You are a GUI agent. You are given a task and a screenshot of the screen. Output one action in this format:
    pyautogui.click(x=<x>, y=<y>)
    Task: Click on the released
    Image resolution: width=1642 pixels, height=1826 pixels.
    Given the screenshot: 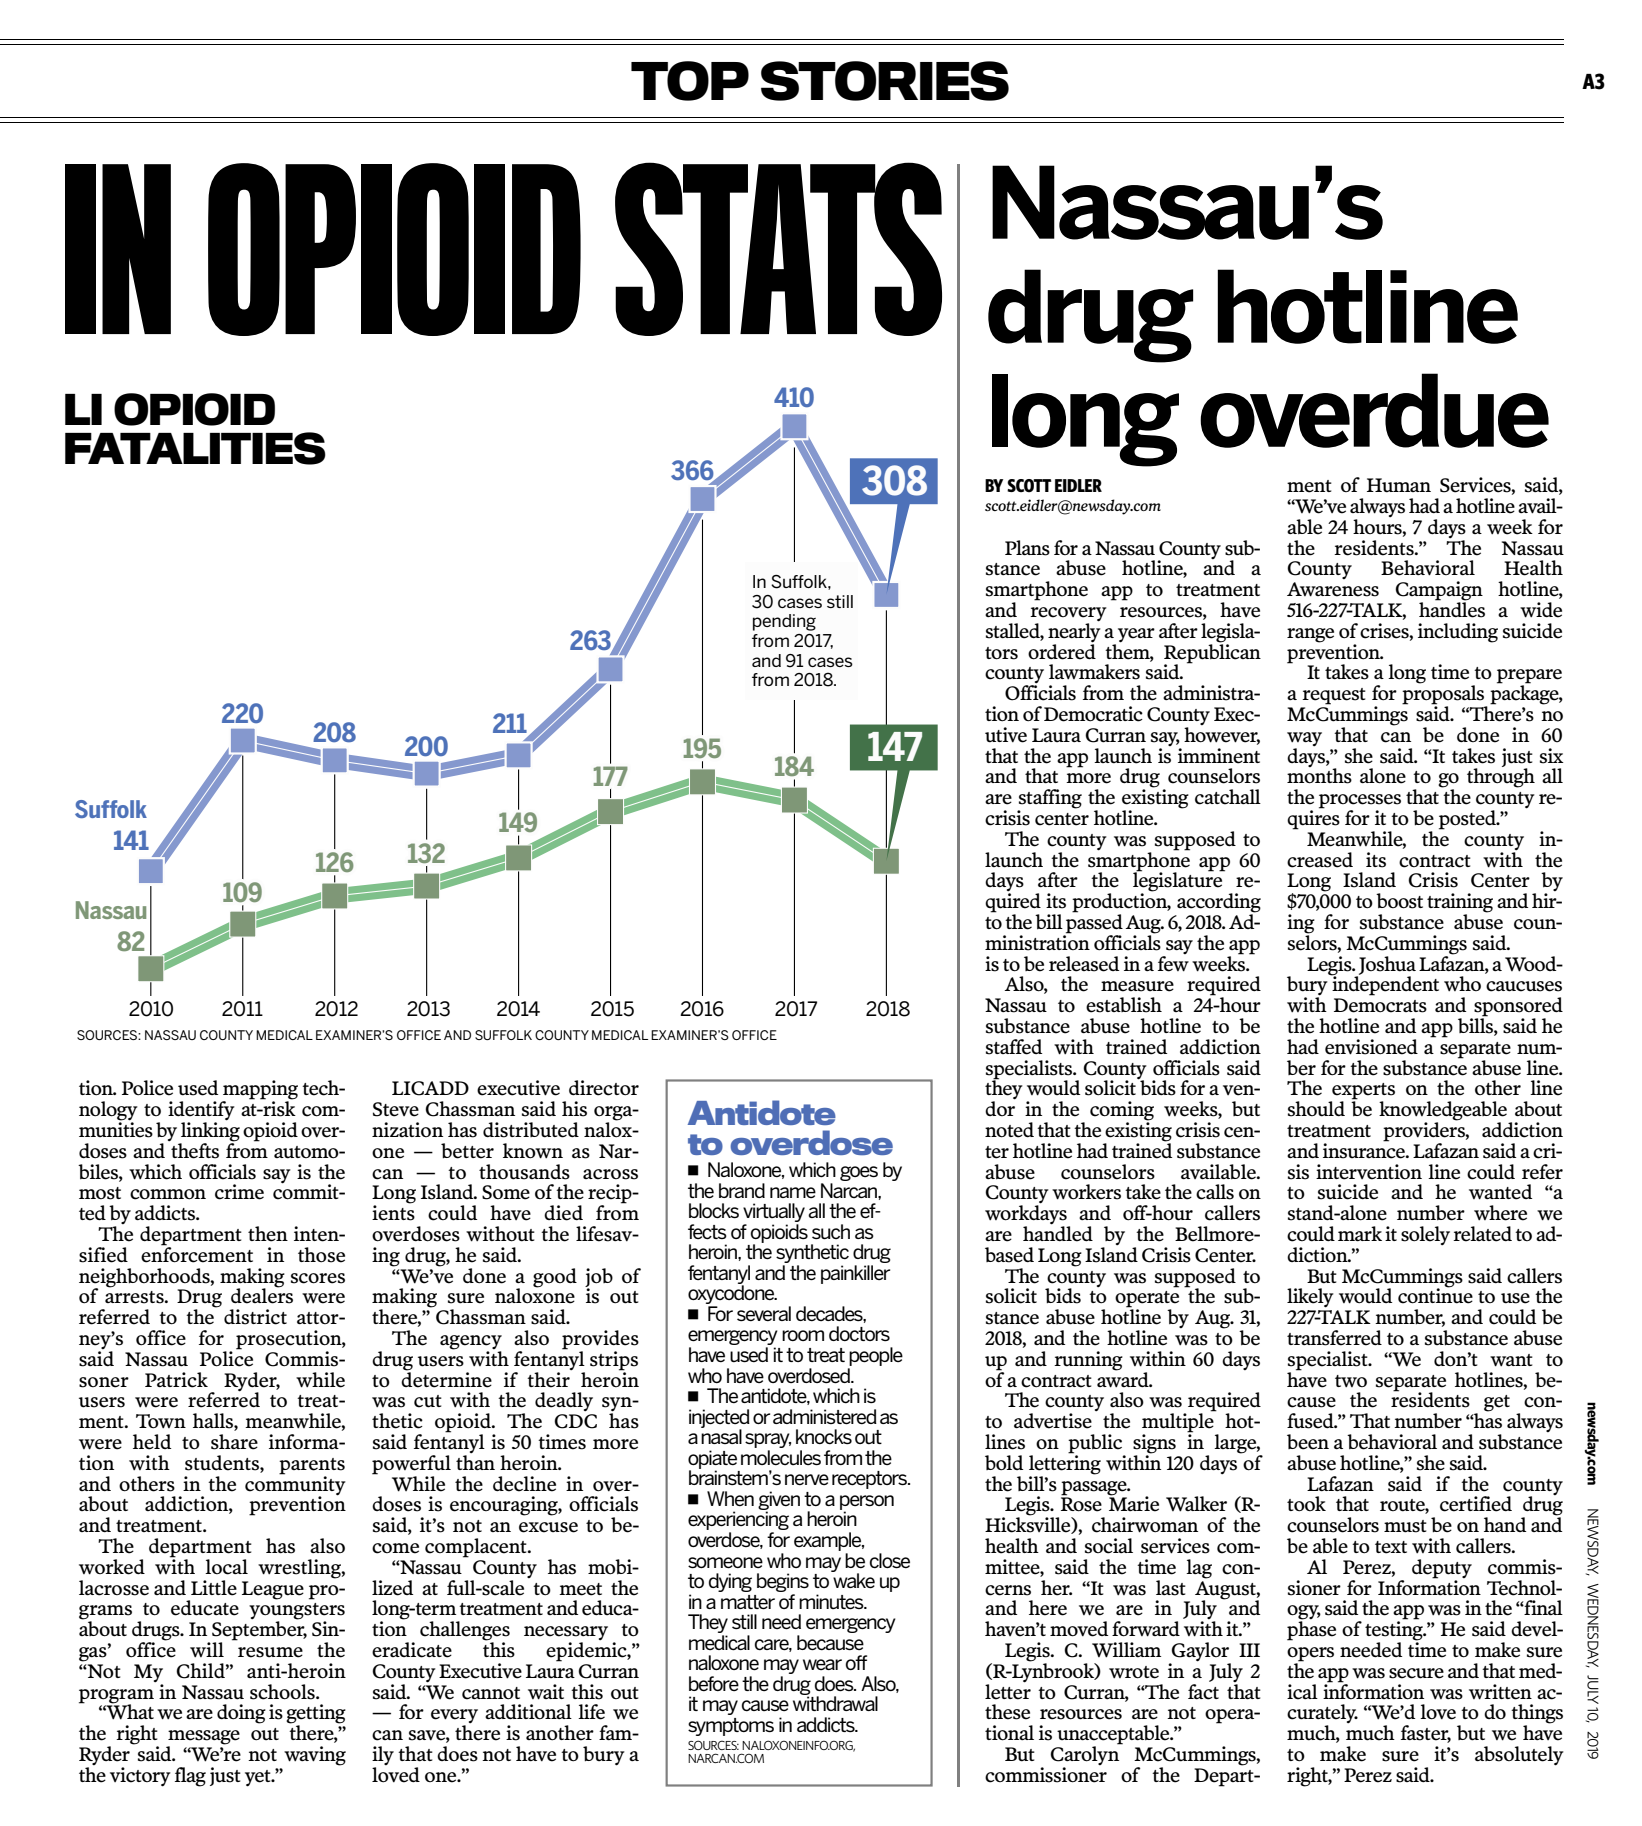 What is the action you would take?
    pyautogui.click(x=1084, y=964)
